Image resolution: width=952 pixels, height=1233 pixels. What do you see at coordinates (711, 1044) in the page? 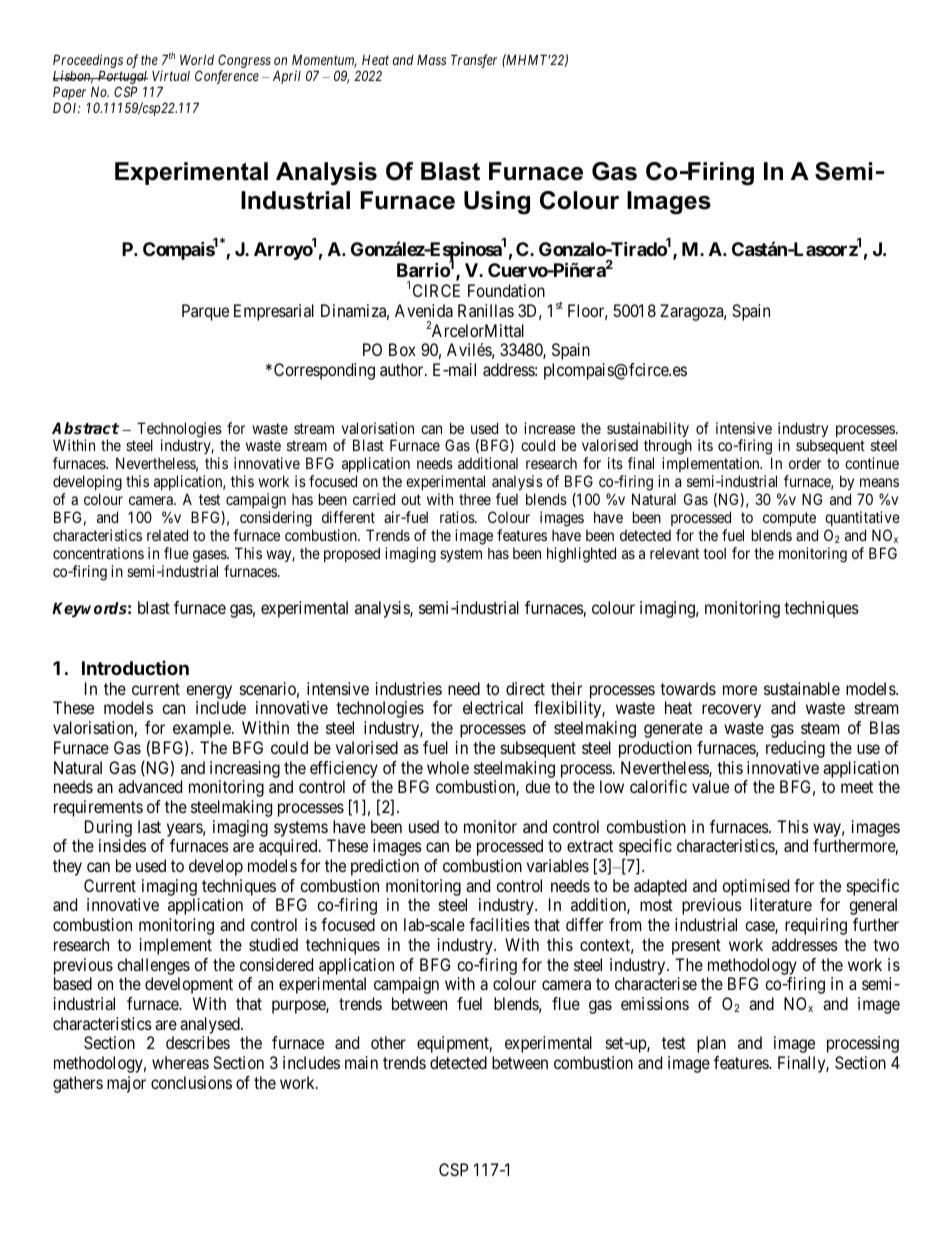
I see `plan` at bounding box center [711, 1044].
